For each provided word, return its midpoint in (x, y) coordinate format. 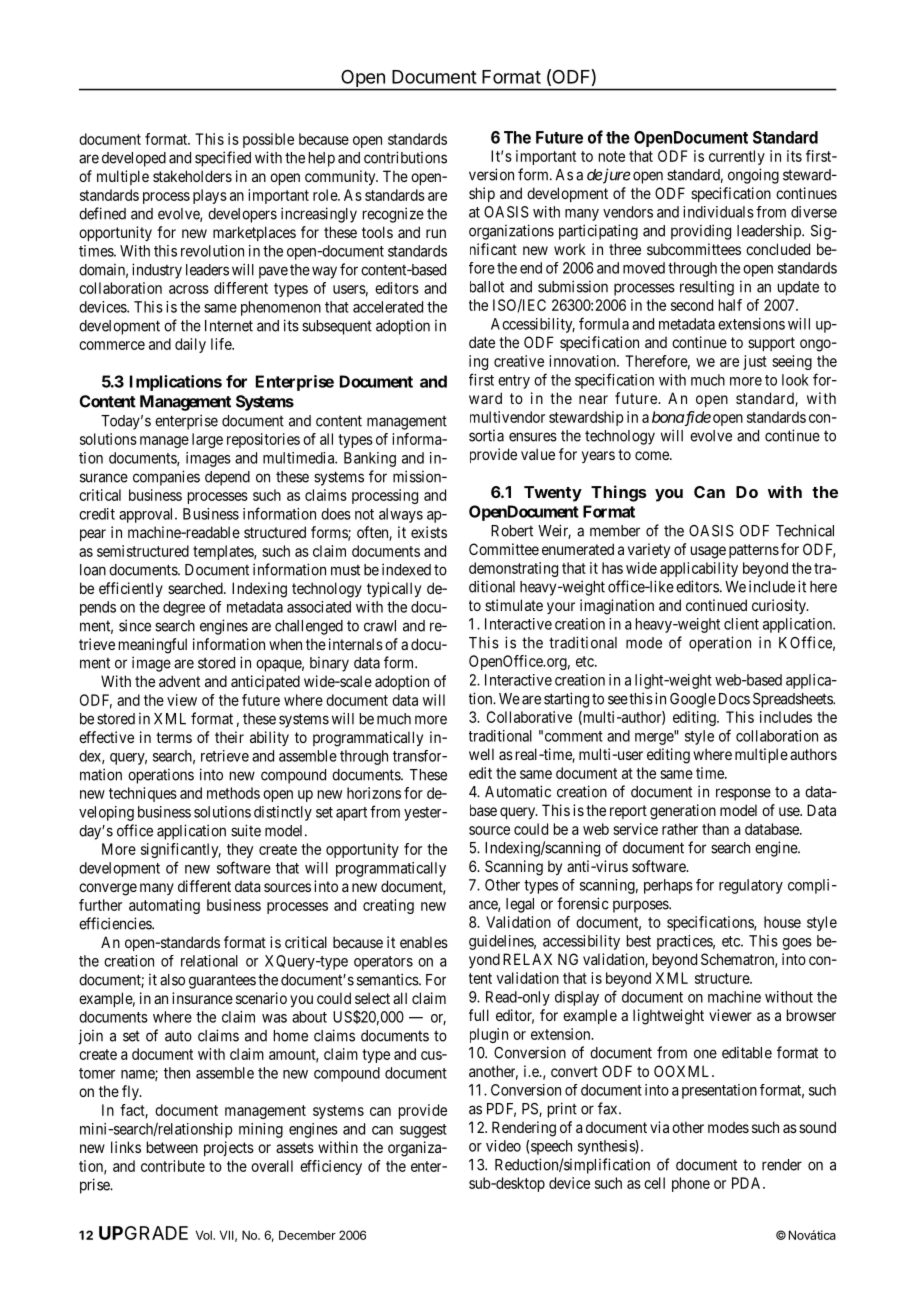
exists (429, 532)
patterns (754, 551)
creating (388, 906)
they (240, 850)
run (436, 233)
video (503, 1146)
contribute (173, 1166)
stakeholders (192, 176)
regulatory (751, 886)
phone (691, 1184)
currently (737, 157)
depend (227, 478)
